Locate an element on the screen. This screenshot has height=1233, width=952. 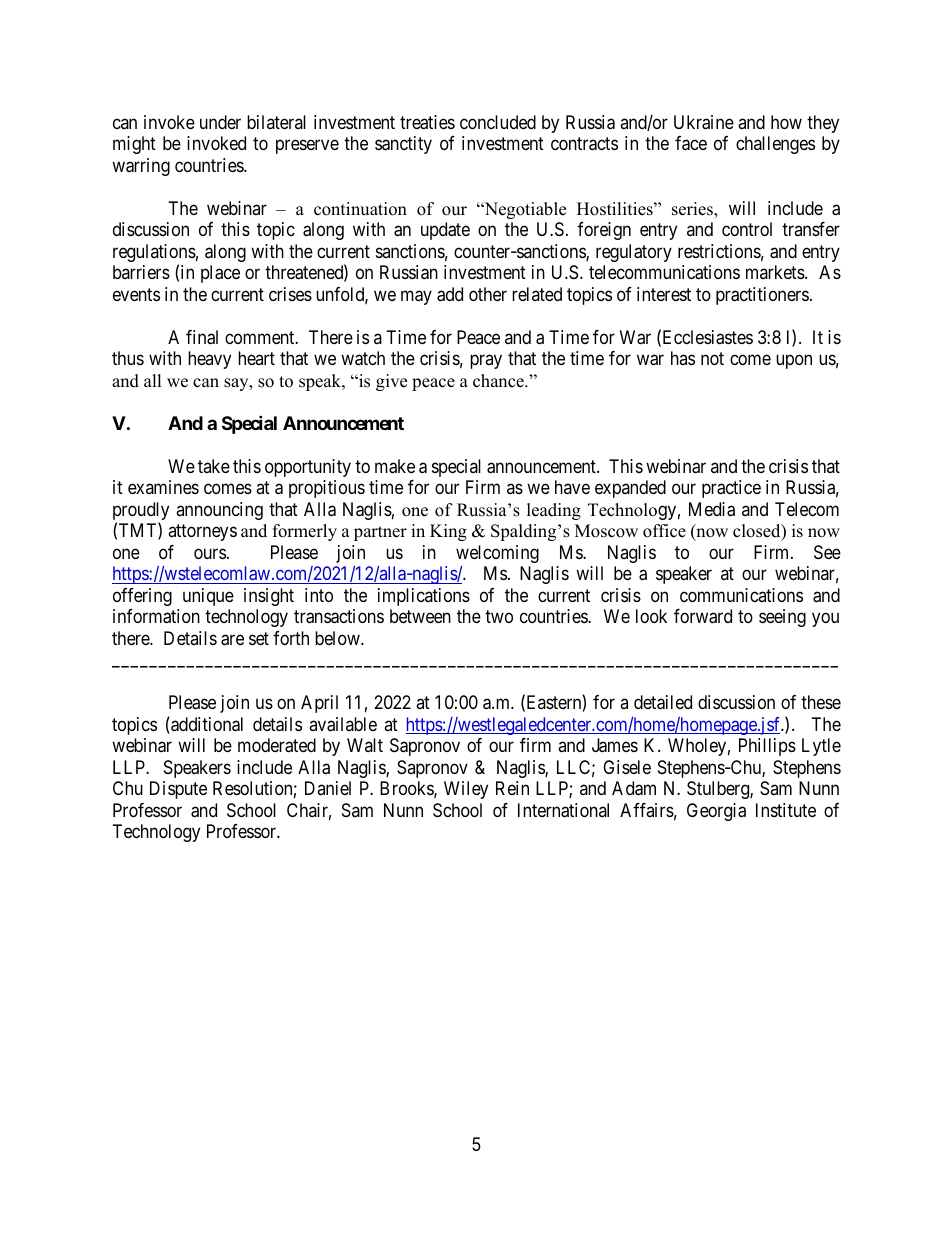
Georgia is located at coordinates (716, 812).
